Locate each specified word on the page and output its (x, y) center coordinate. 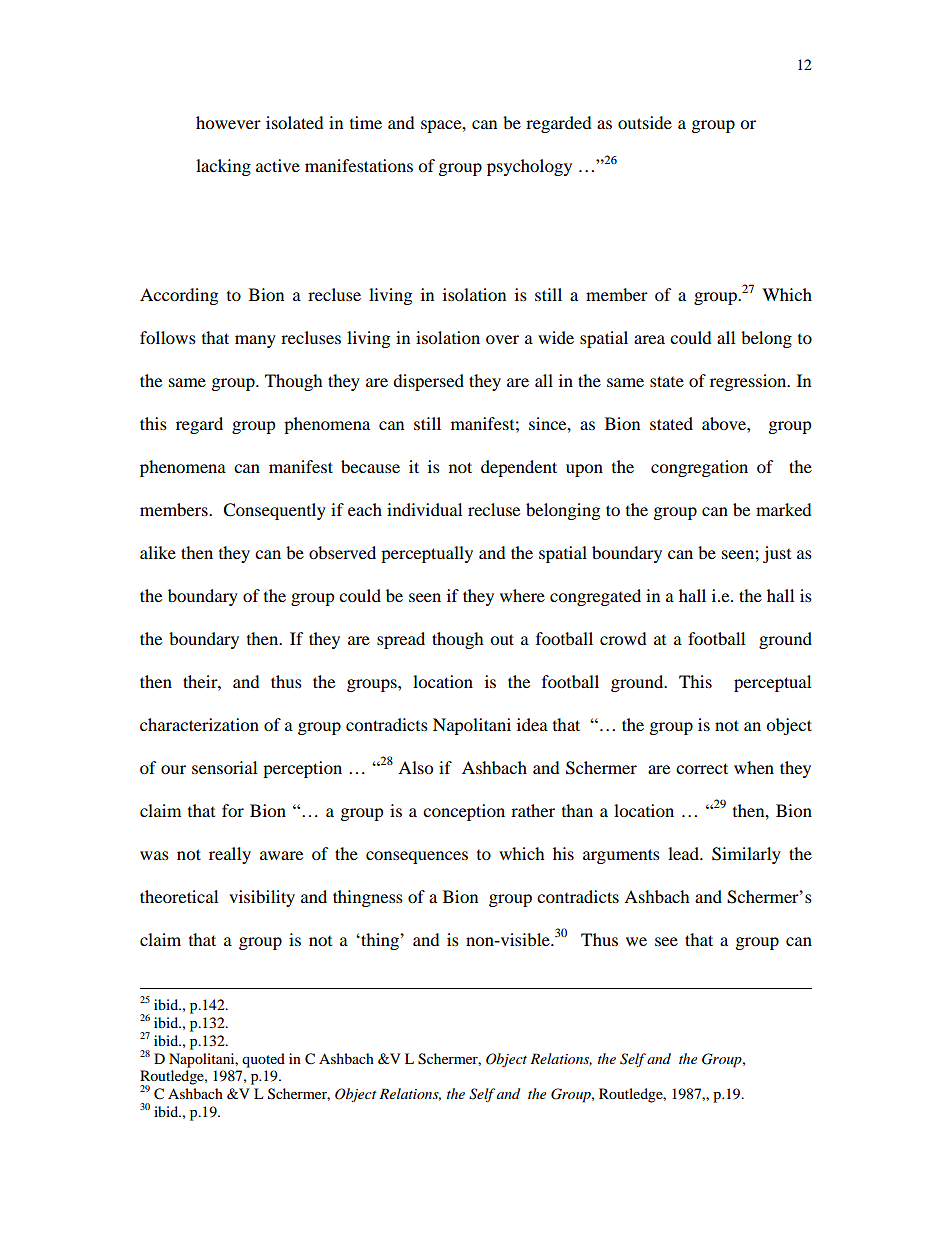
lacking (223, 167)
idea (532, 724)
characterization (199, 724)
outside (645, 122)
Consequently (274, 511)
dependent (519, 468)
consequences (417, 857)
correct (702, 768)
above (725, 423)
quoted (263, 1060)
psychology (529, 167)
